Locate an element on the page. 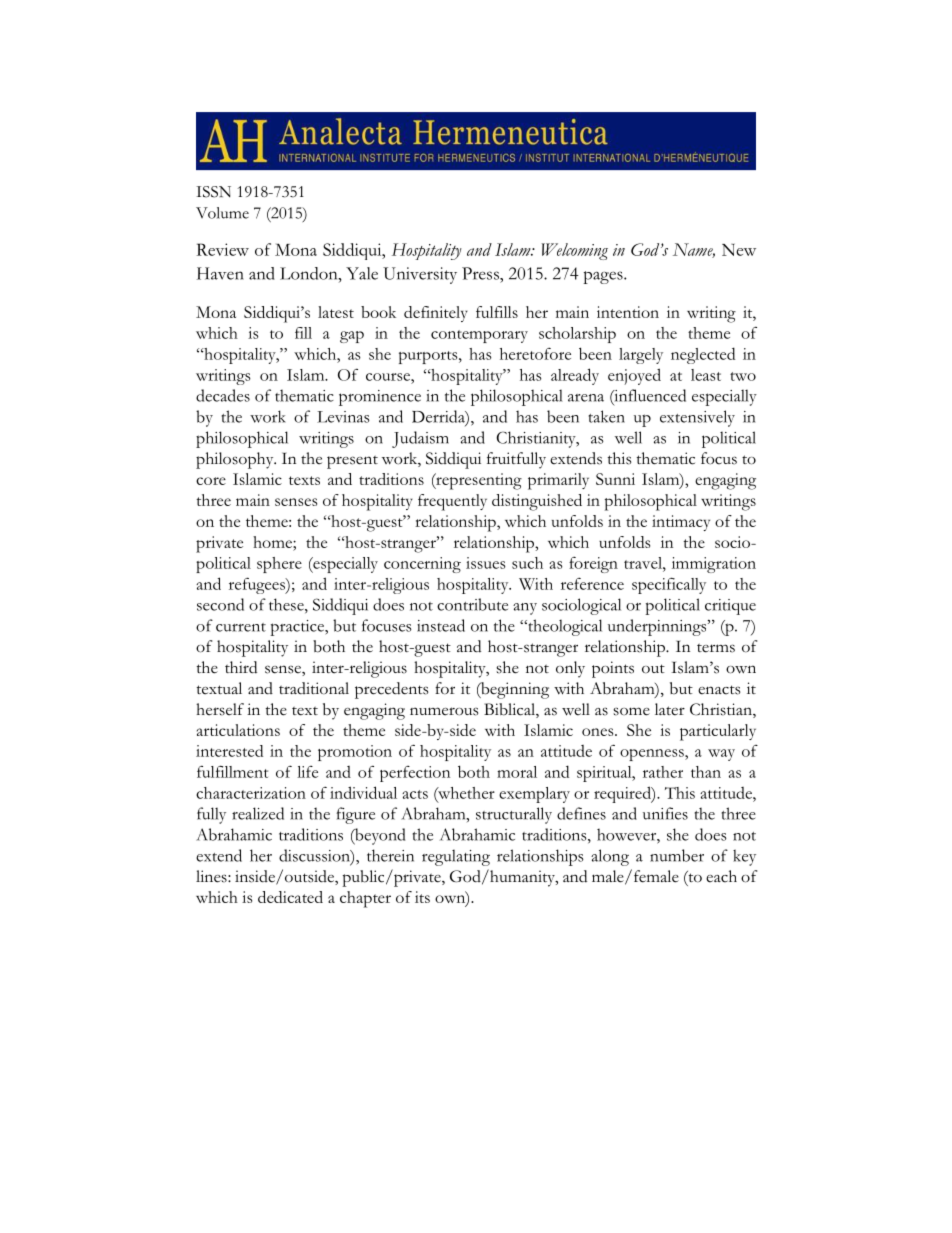 This image has width=952, height=1233. New is located at coordinates (739, 250).
